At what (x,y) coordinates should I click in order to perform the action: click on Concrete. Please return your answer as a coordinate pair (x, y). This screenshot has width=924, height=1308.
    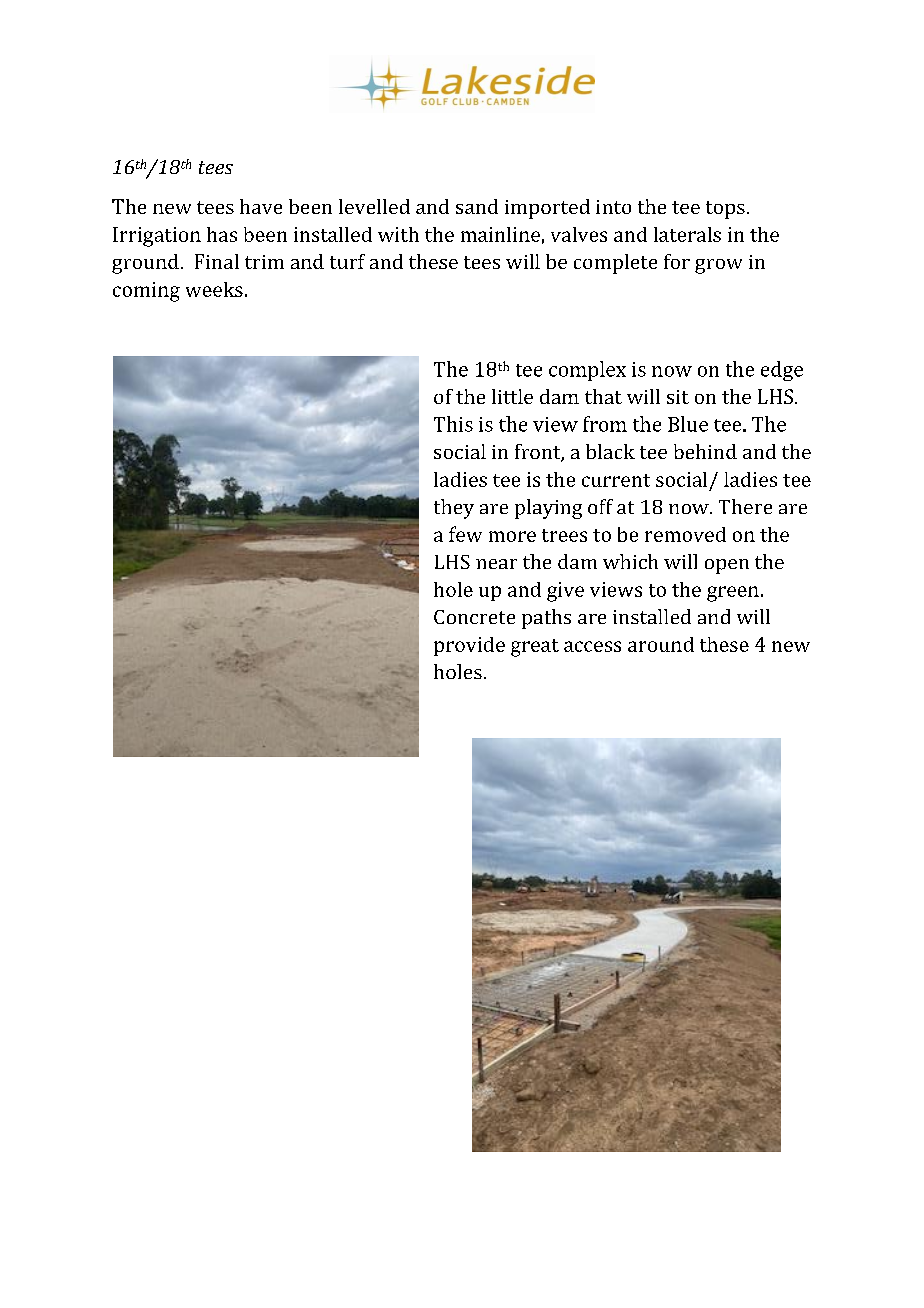
    Looking at the image, I should click on (474, 617).
